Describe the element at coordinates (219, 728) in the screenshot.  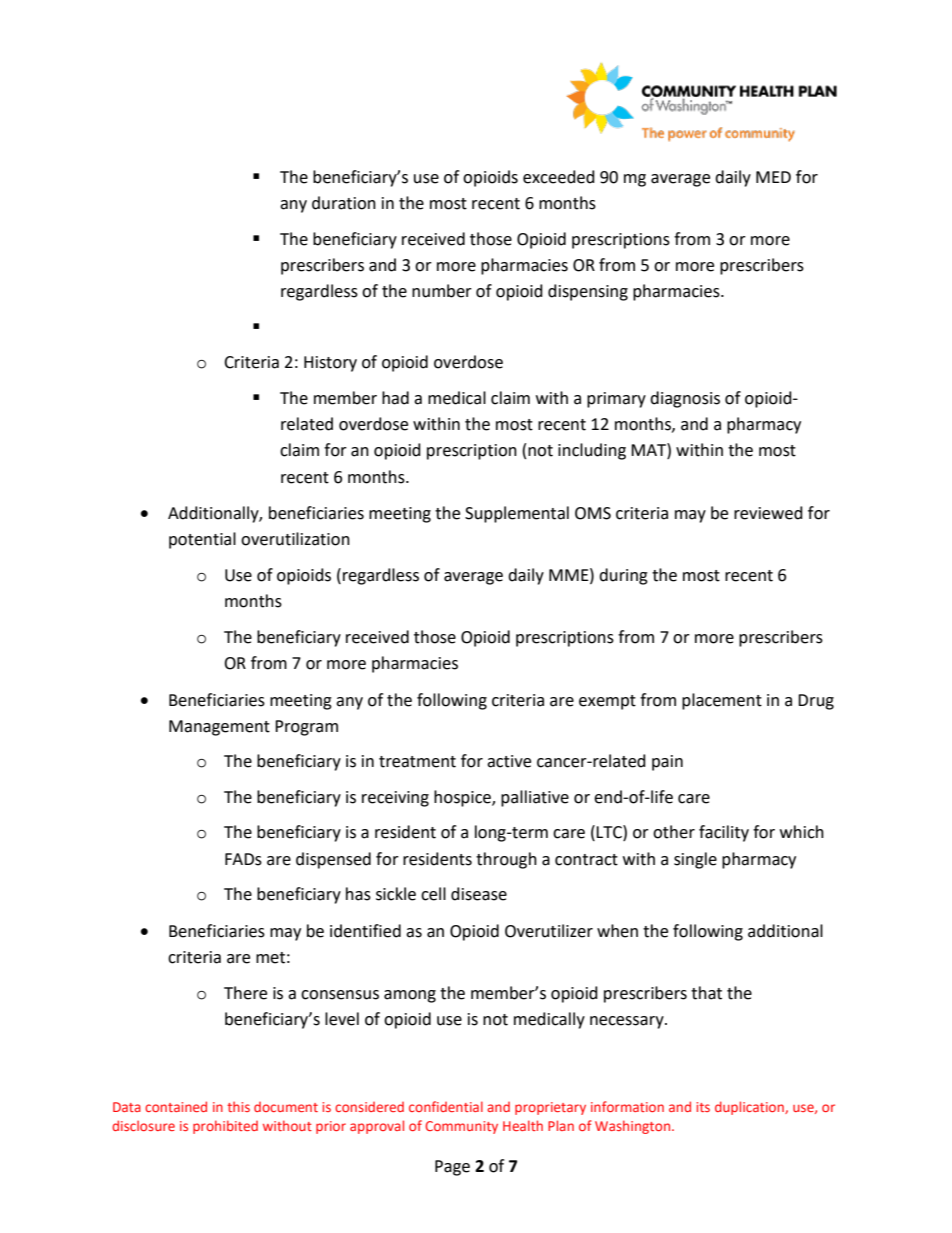
I see `Management` at that location.
